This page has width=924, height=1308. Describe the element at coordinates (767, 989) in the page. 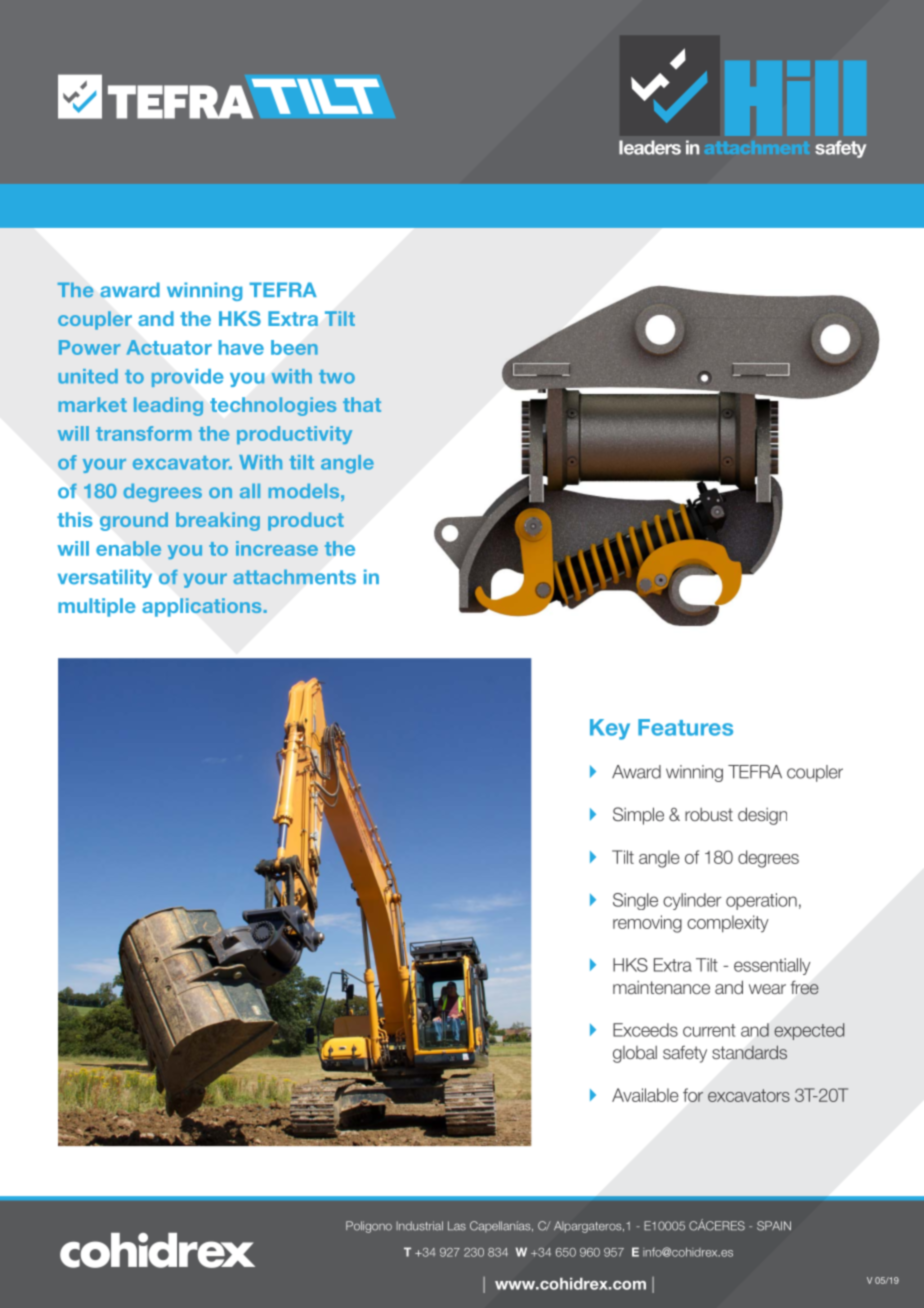

I see `wear` at that location.
